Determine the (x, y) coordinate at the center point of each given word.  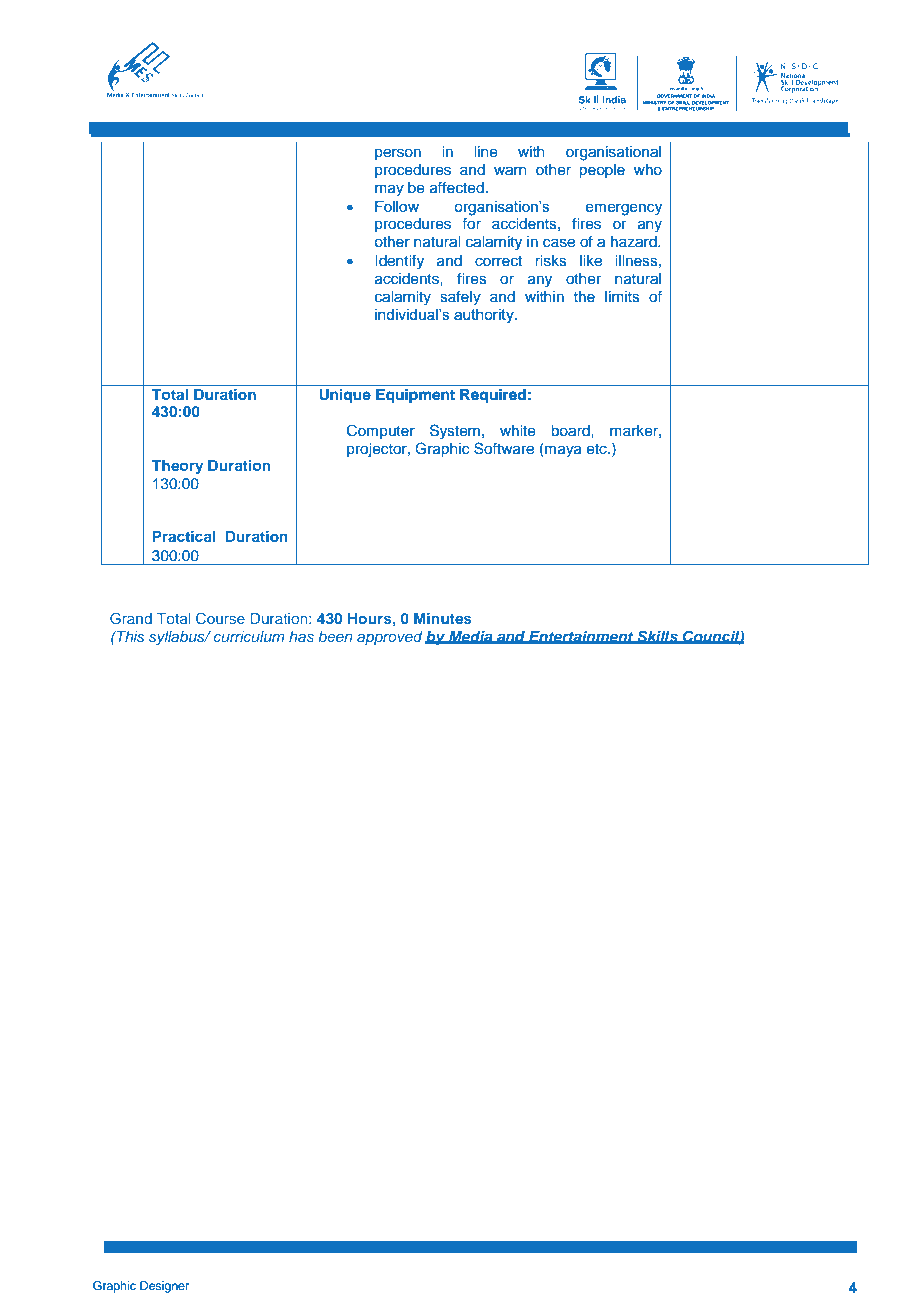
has (301, 636)
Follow (397, 206)
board (571, 431)
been (335, 636)
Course (220, 618)
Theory (177, 467)
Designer (164, 1287)
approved (390, 638)
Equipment (415, 396)
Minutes (443, 618)
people (602, 171)
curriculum (249, 636)
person (398, 154)
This (129, 636)
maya (562, 450)
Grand (131, 618)
